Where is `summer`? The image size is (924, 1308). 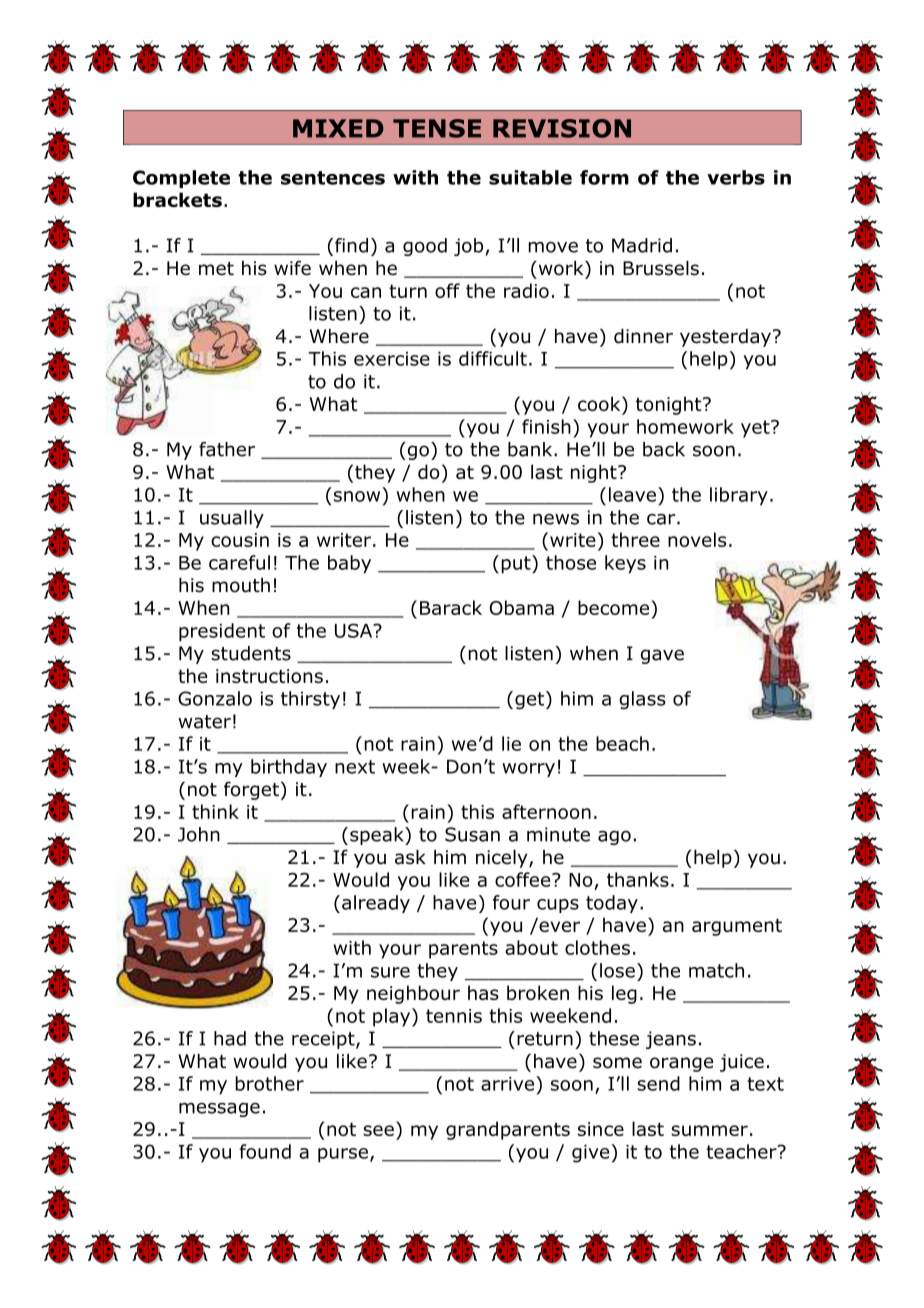 summer is located at coordinates (709, 1130).
